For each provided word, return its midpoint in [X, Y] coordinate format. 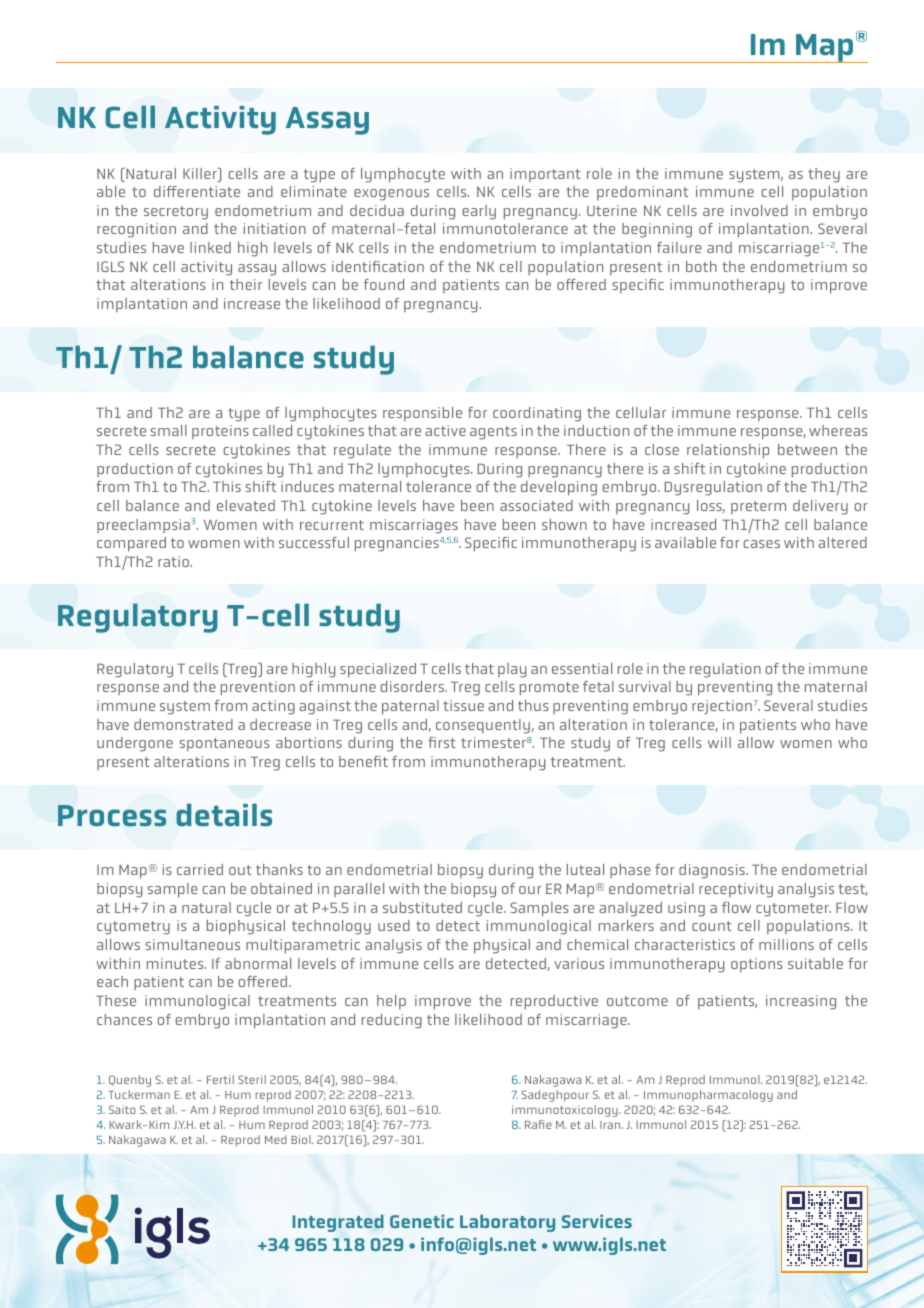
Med [276, 1139]
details [224, 815]
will [719, 742]
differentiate [197, 191]
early [479, 212]
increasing [801, 1002]
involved [759, 210]
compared [131, 544]
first [442, 742]
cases [762, 544]
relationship [728, 451]
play [512, 670]
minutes [176, 963]
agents [493, 433]
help [391, 1002]
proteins [220, 432]
